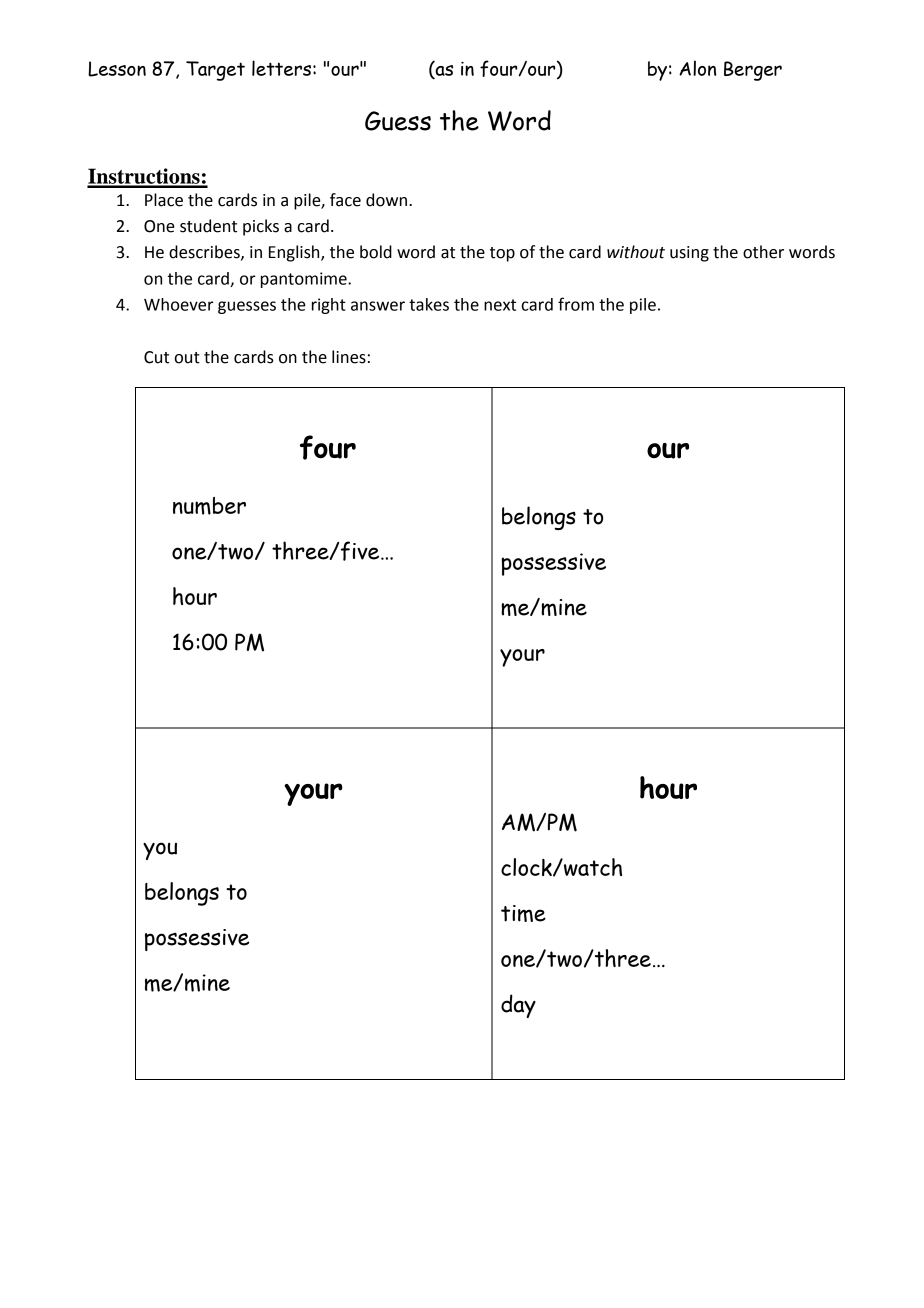 This screenshot has height=1308, width=924. I want to click on lines, so click(349, 357).
